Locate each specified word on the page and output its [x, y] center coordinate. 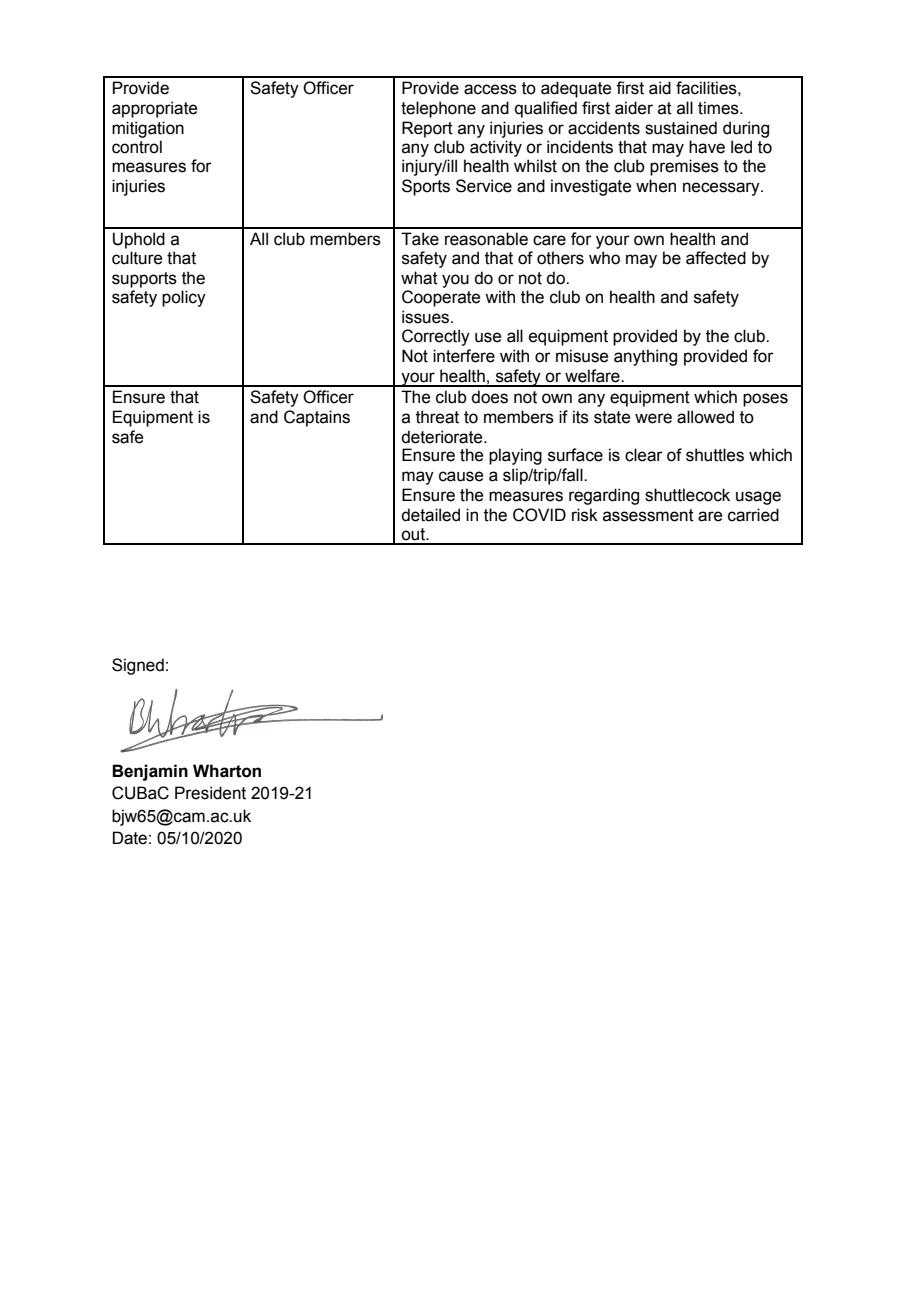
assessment [648, 515]
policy [184, 298]
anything [645, 357]
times [719, 108]
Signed [138, 666]
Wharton [227, 771]
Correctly [436, 337]
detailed [430, 515]
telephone [438, 109]
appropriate [154, 109]
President [210, 793]
